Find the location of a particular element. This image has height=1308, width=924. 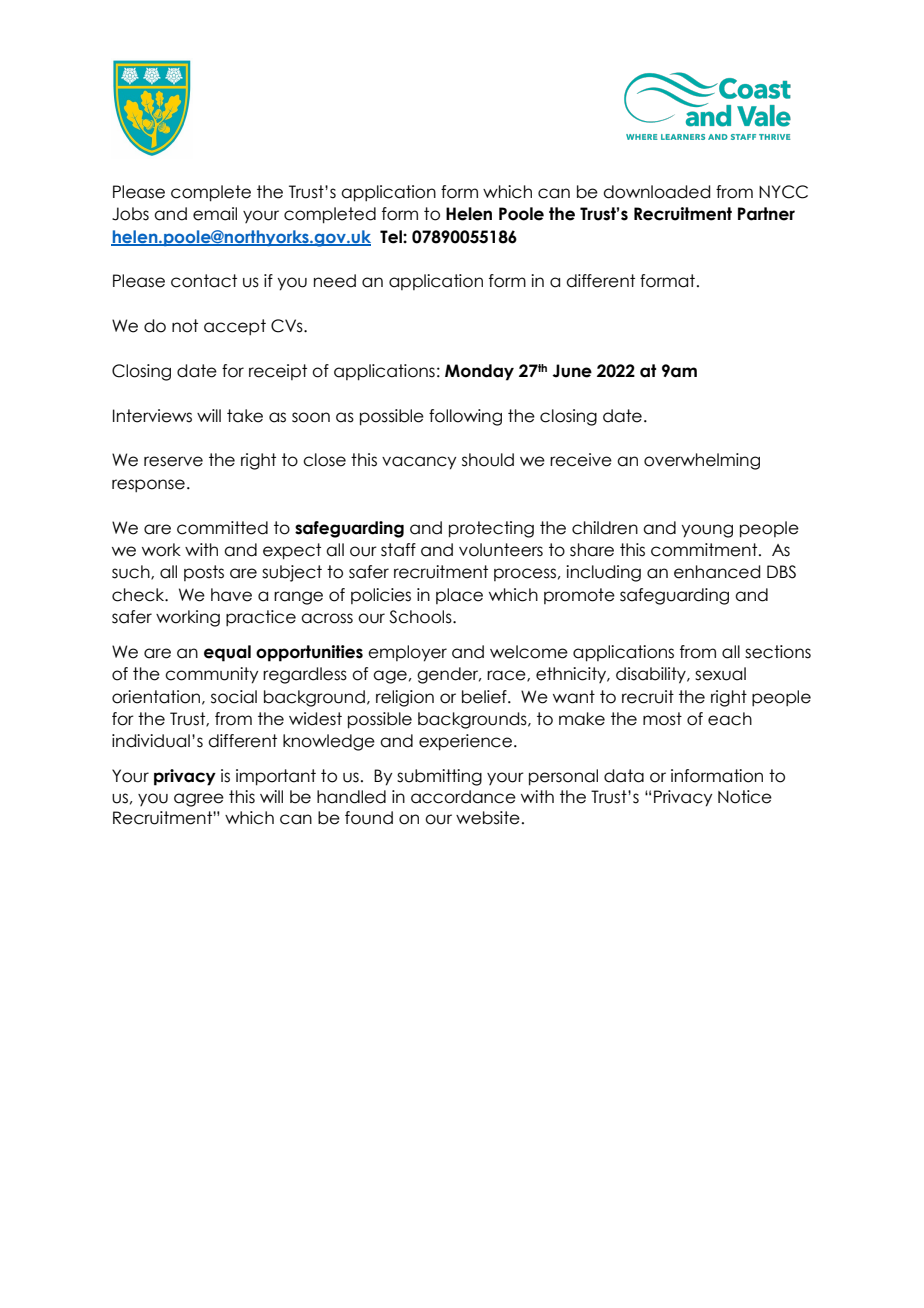

following is located at coordinates (465, 417).
